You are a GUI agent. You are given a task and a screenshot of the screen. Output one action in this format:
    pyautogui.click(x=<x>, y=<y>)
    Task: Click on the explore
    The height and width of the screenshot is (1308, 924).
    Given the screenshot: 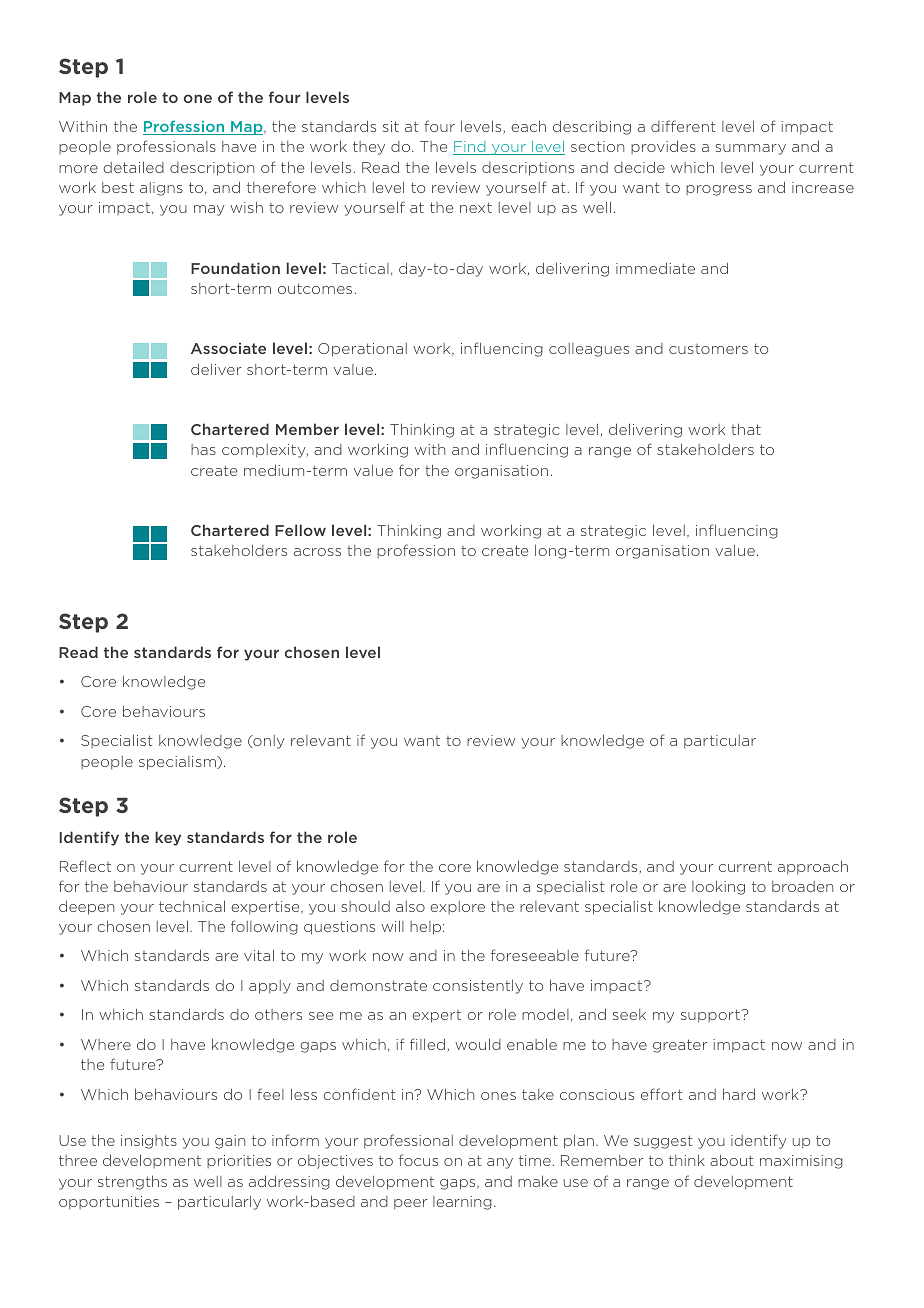 What is the action you would take?
    pyautogui.click(x=457, y=907)
